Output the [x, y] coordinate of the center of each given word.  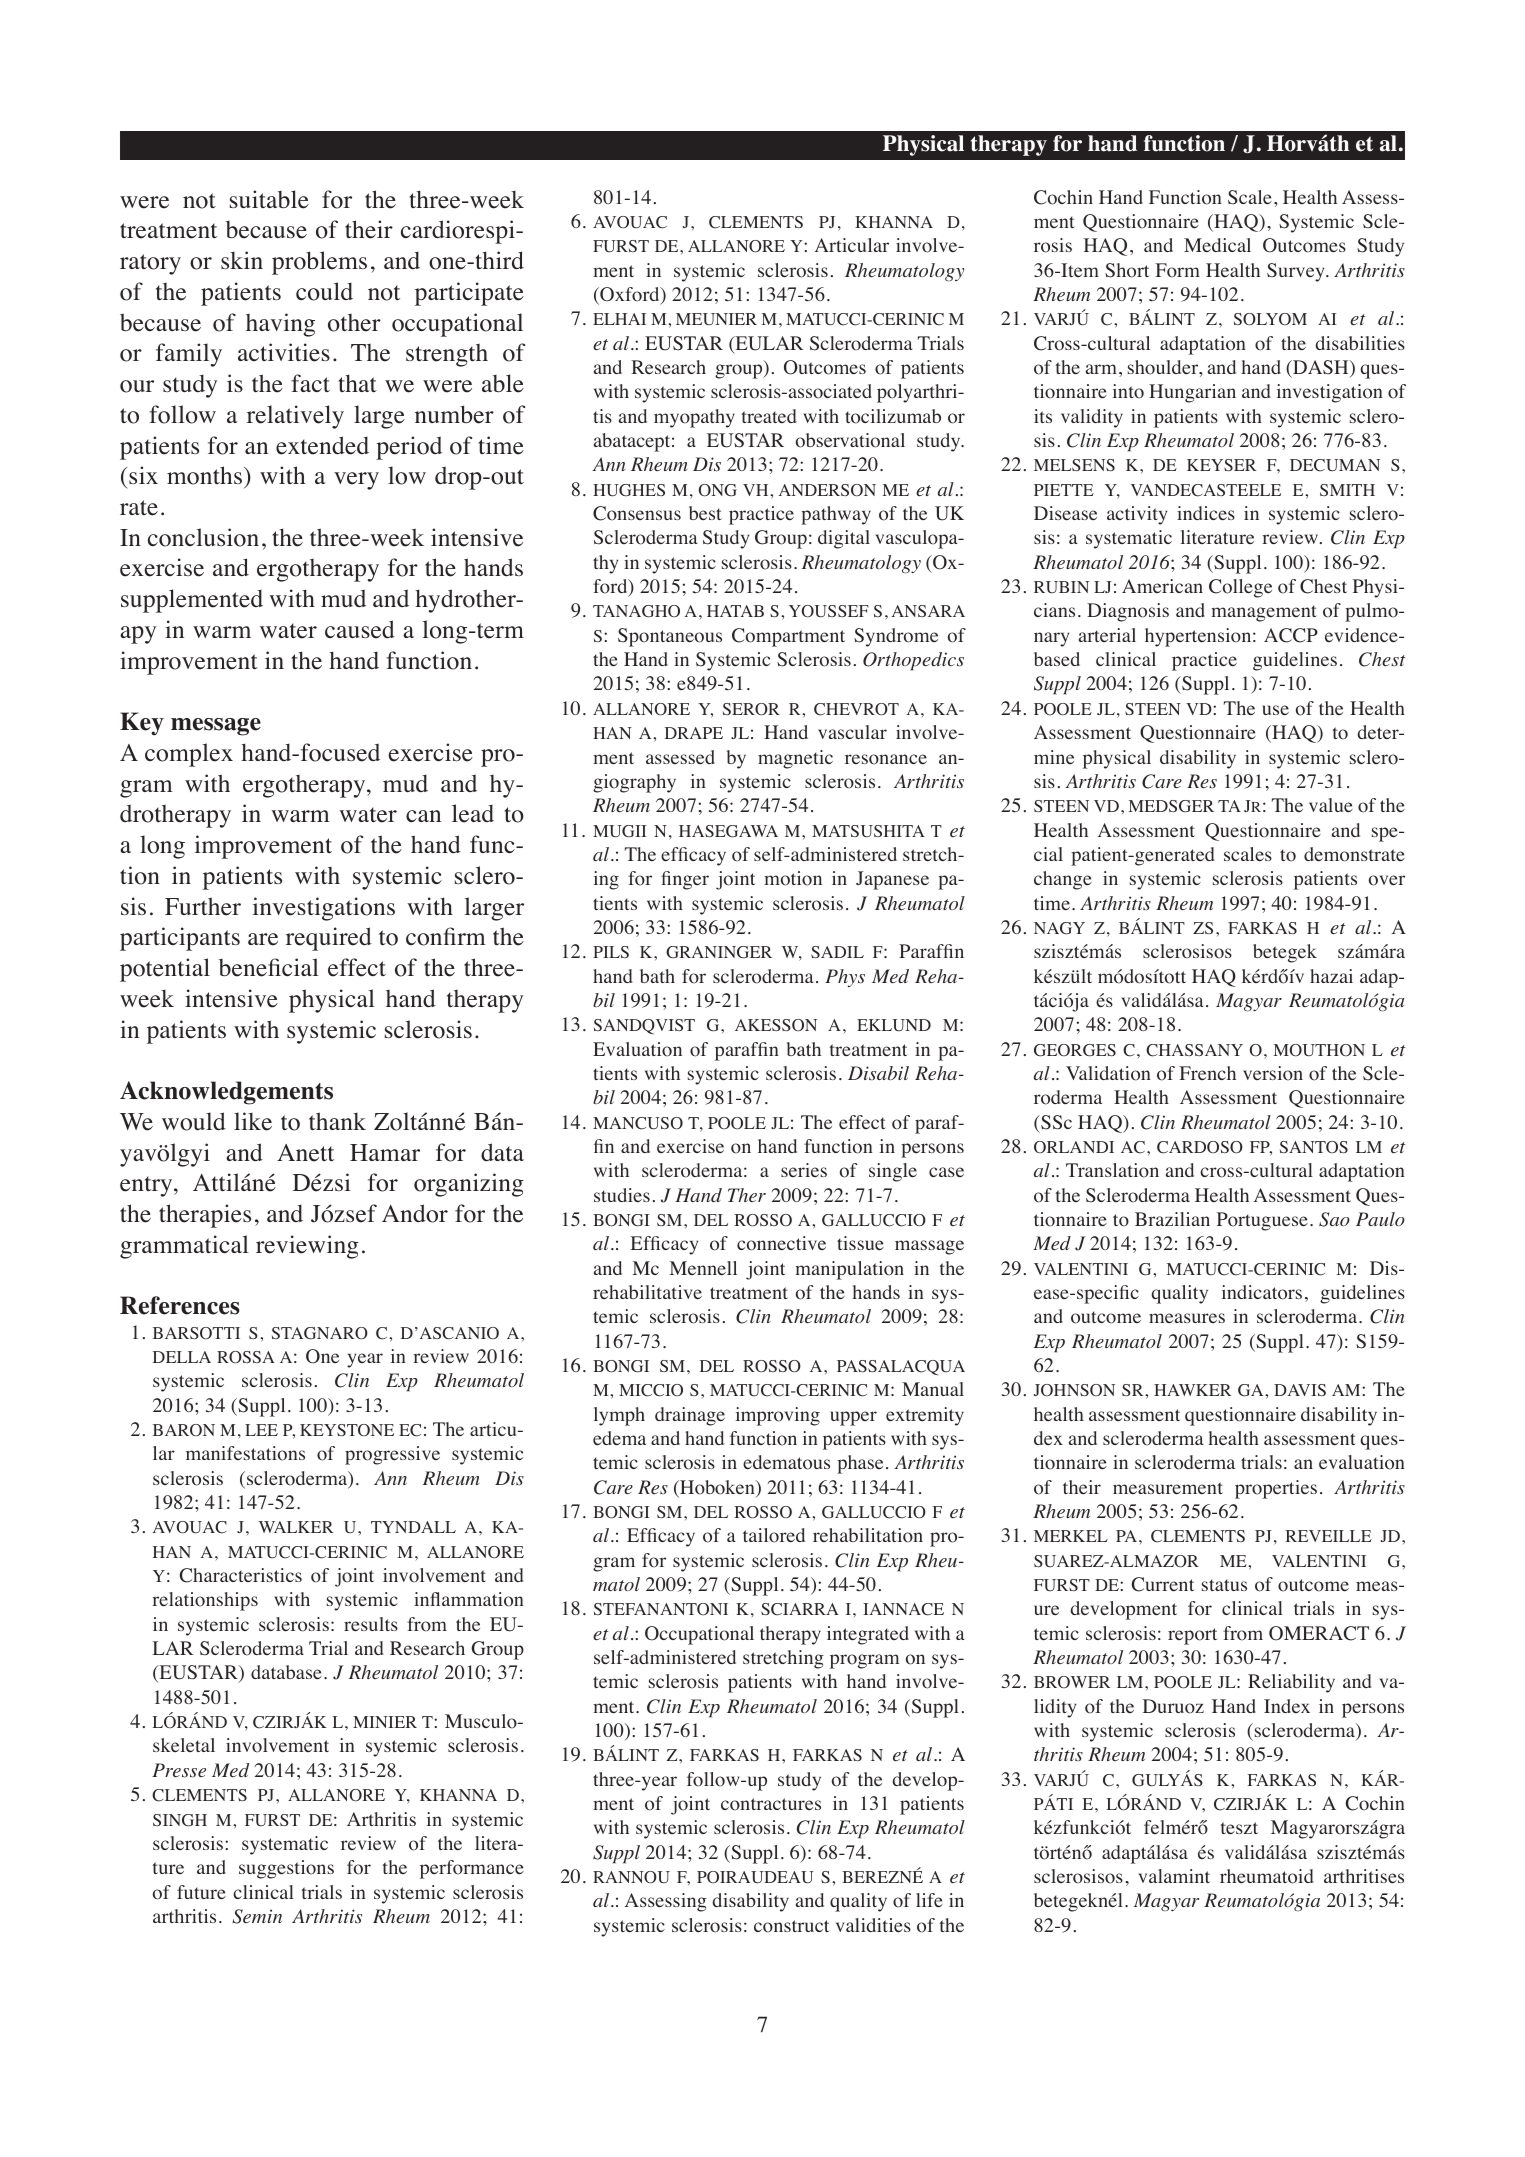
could [324, 291]
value [1331, 805]
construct [791, 1926]
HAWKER [1192, 1390]
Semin [257, 1916]
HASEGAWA [728, 831]
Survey [1297, 272]
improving [778, 1416]
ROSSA [246, 1357]
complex [189, 755]
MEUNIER [716, 319]
